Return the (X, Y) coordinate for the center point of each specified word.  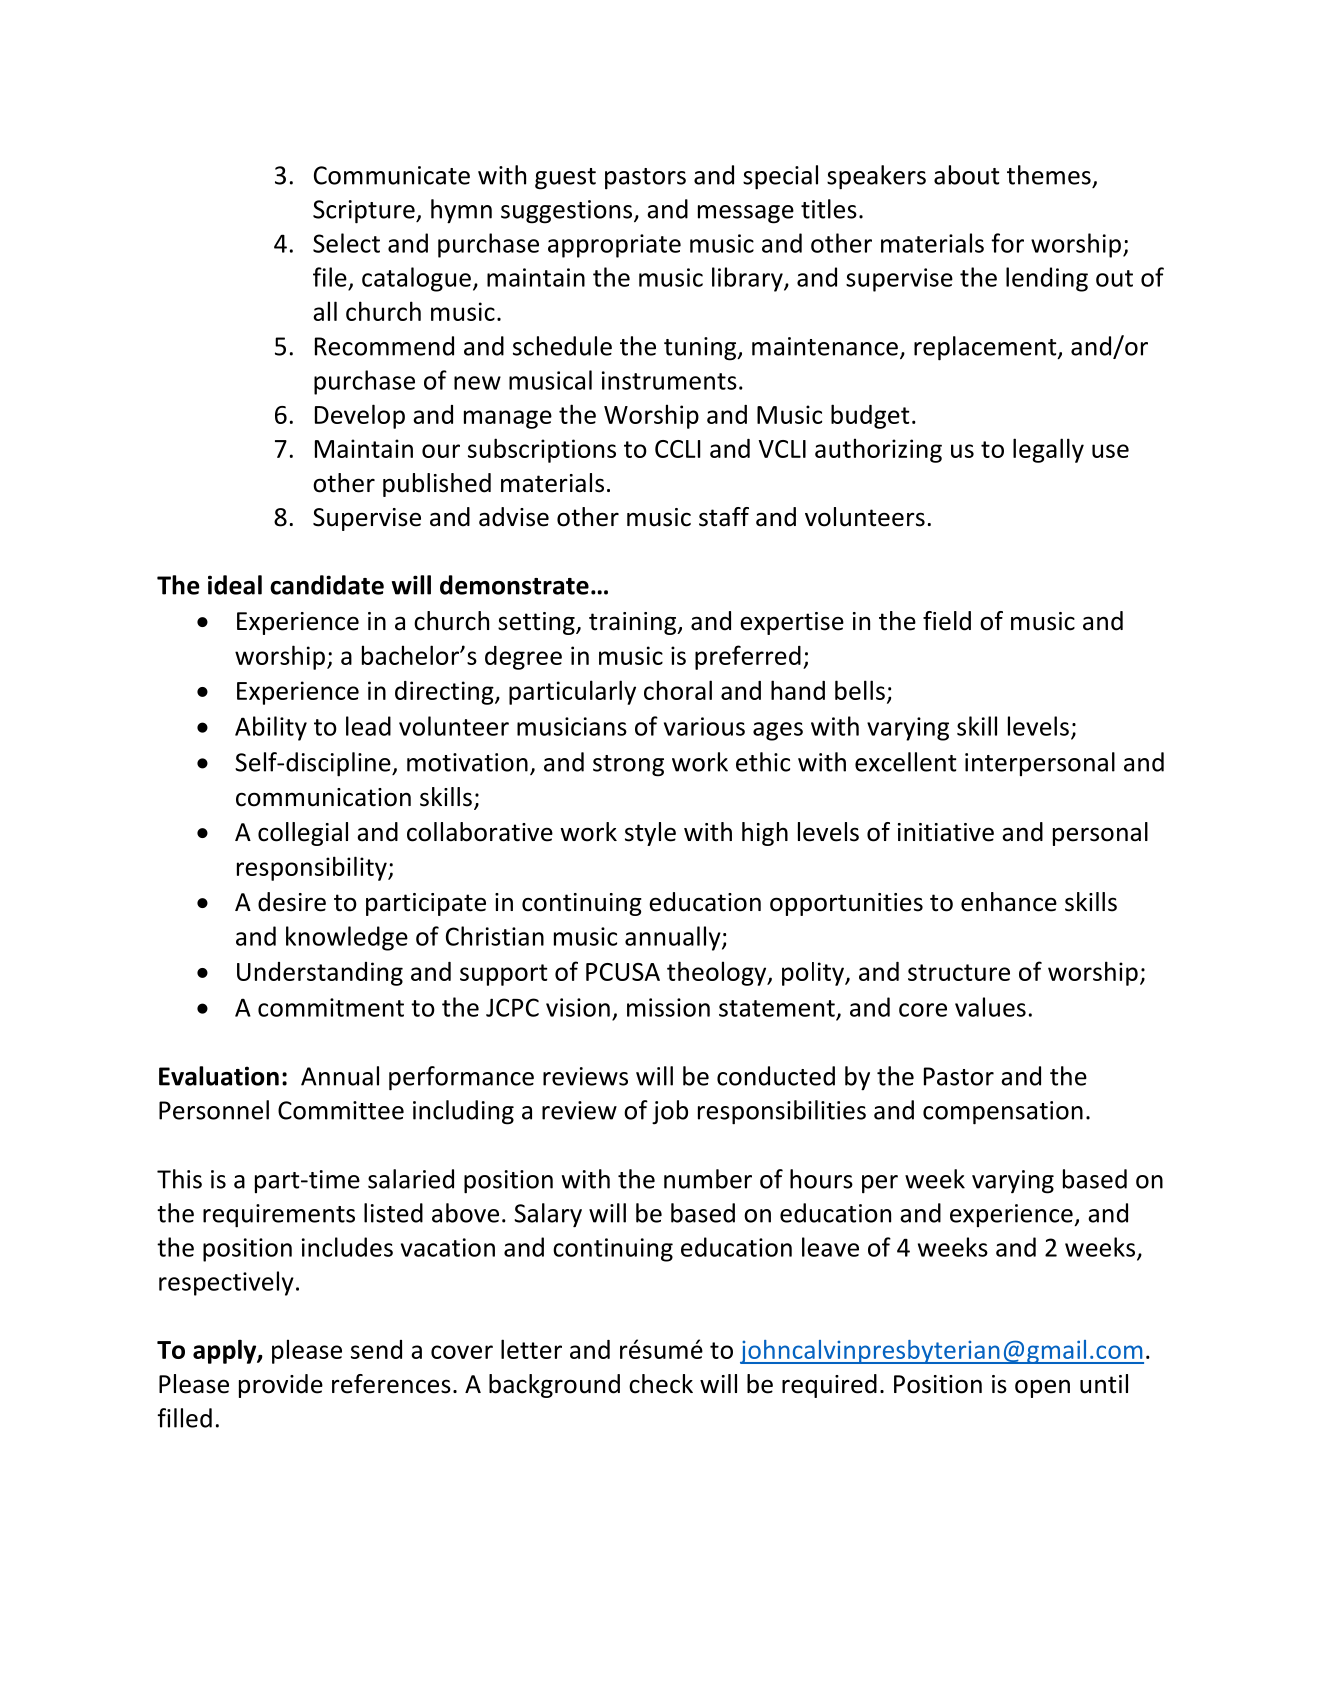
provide (281, 1386)
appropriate (614, 246)
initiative (946, 832)
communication (323, 797)
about (966, 175)
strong (628, 766)
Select (346, 243)
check (661, 1384)
